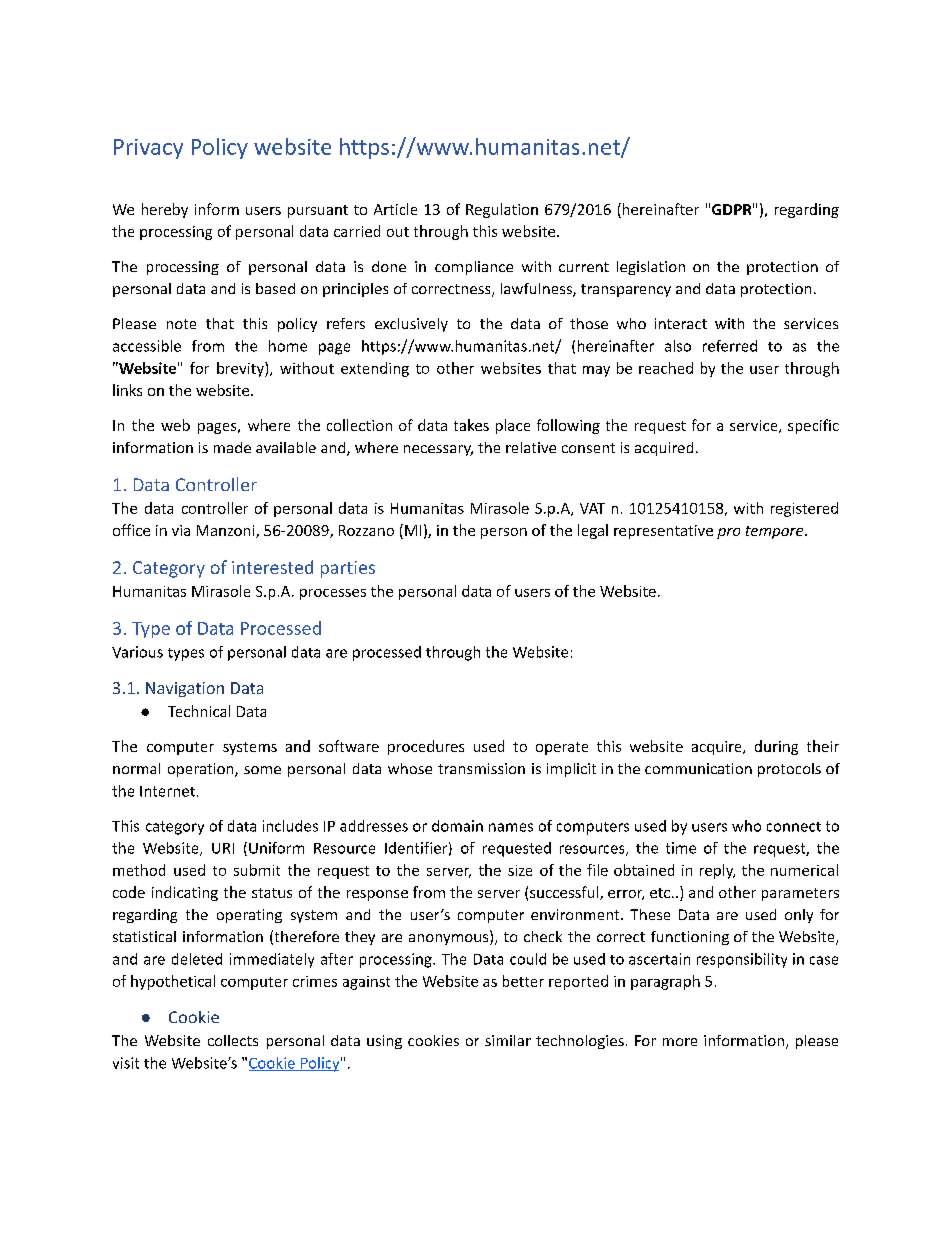  What do you see at coordinates (508, 1040) in the document?
I see `similar` at bounding box center [508, 1040].
